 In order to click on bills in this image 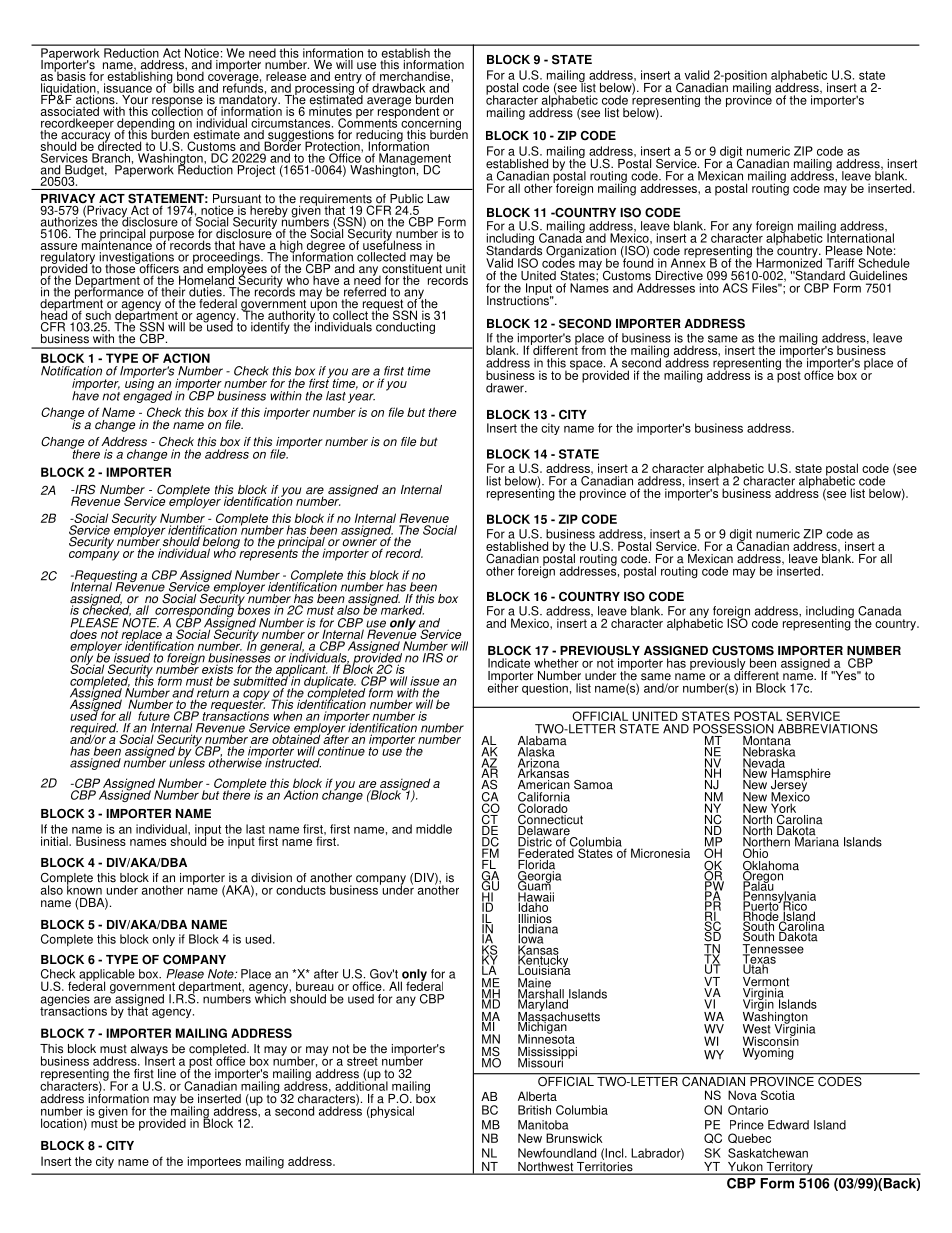, I will do `click(182, 87)`.
